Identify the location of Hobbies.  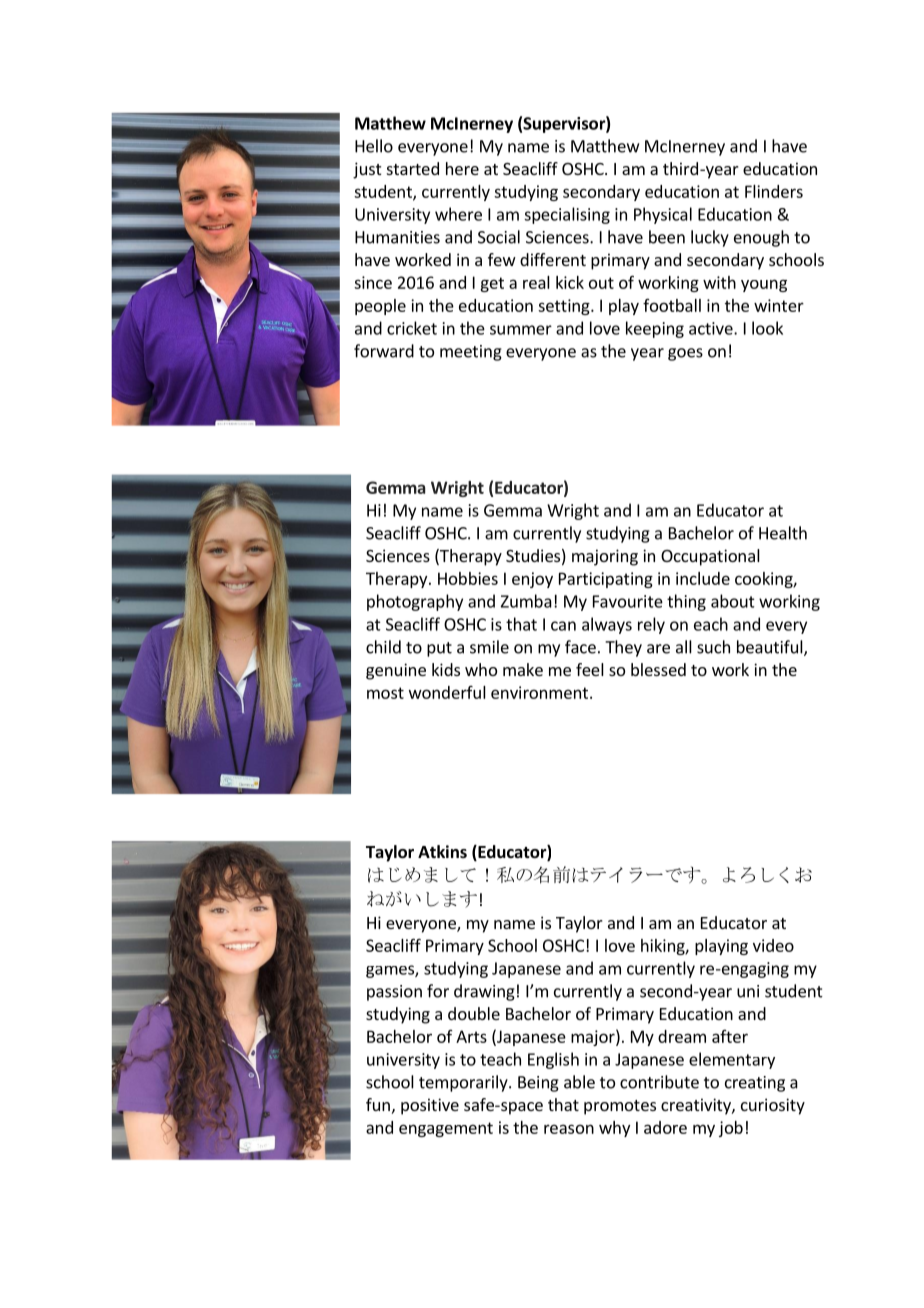
(468, 578).
